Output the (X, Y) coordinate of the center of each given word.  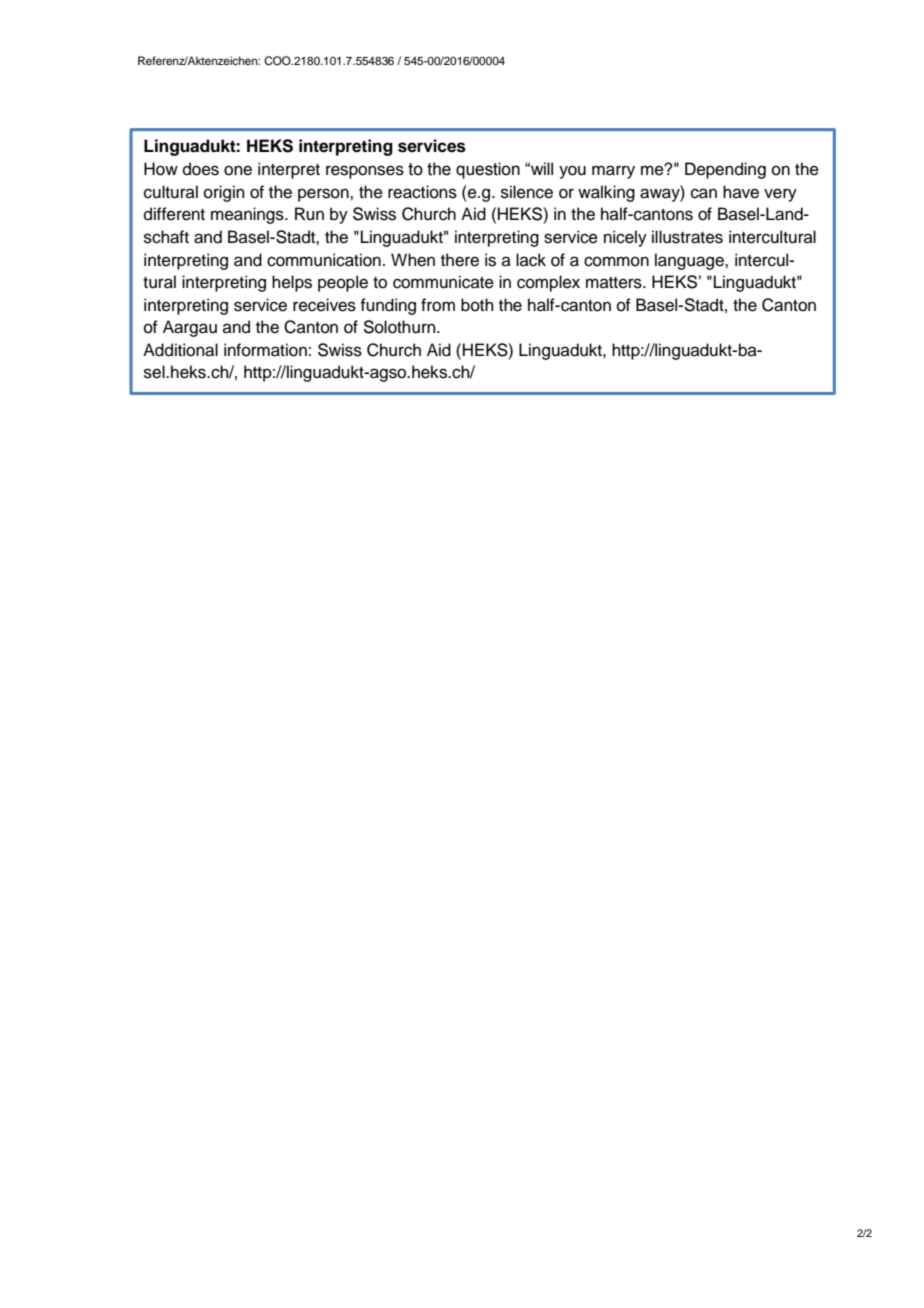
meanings (248, 215)
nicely (625, 238)
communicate (443, 282)
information (265, 350)
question (488, 170)
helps (292, 283)
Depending (725, 170)
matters (615, 283)
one (238, 170)
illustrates (687, 237)
